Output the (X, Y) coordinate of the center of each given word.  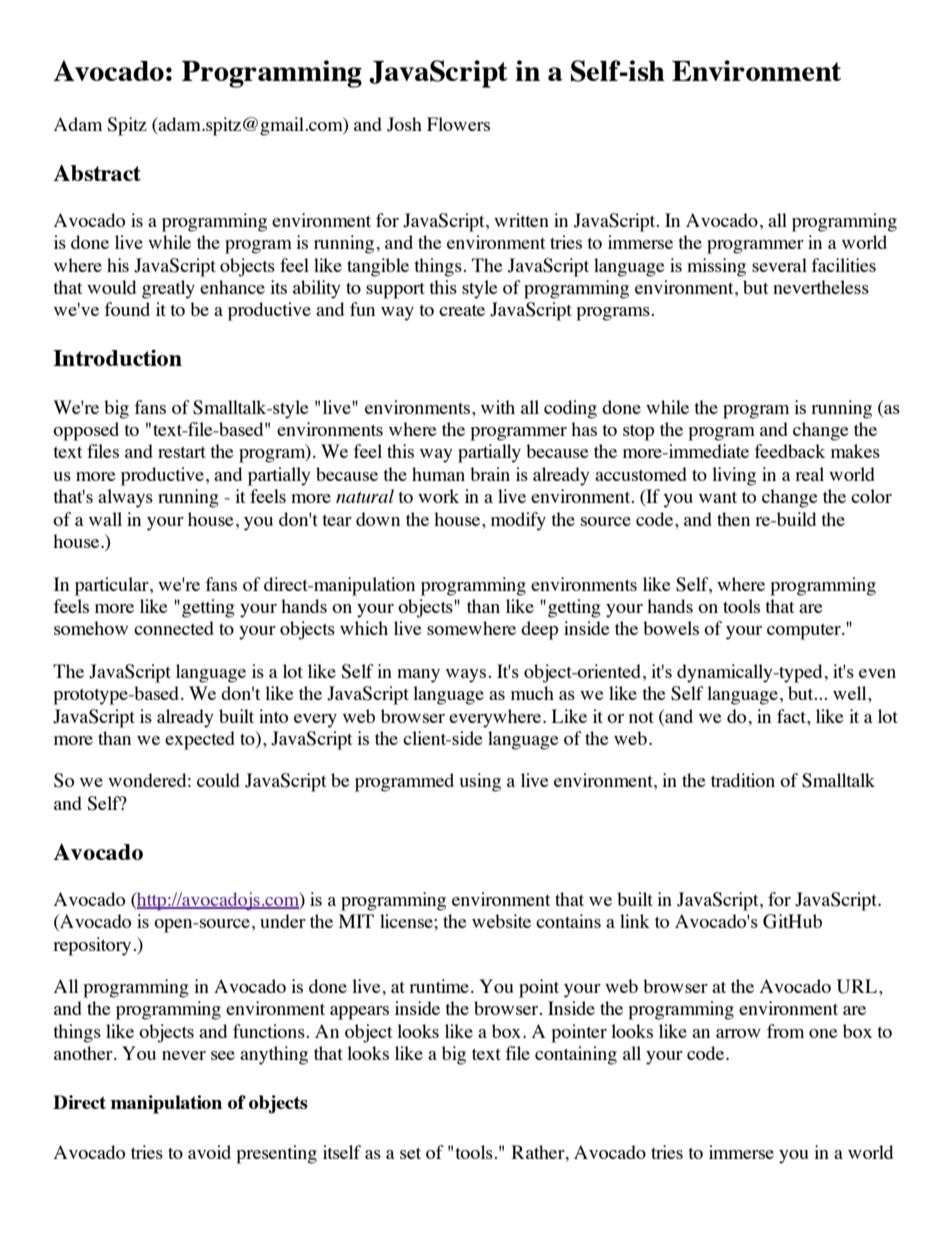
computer (805, 632)
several (779, 265)
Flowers (458, 124)
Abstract (97, 173)
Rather (539, 1152)
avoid (209, 1152)
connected (174, 628)
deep (539, 630)
